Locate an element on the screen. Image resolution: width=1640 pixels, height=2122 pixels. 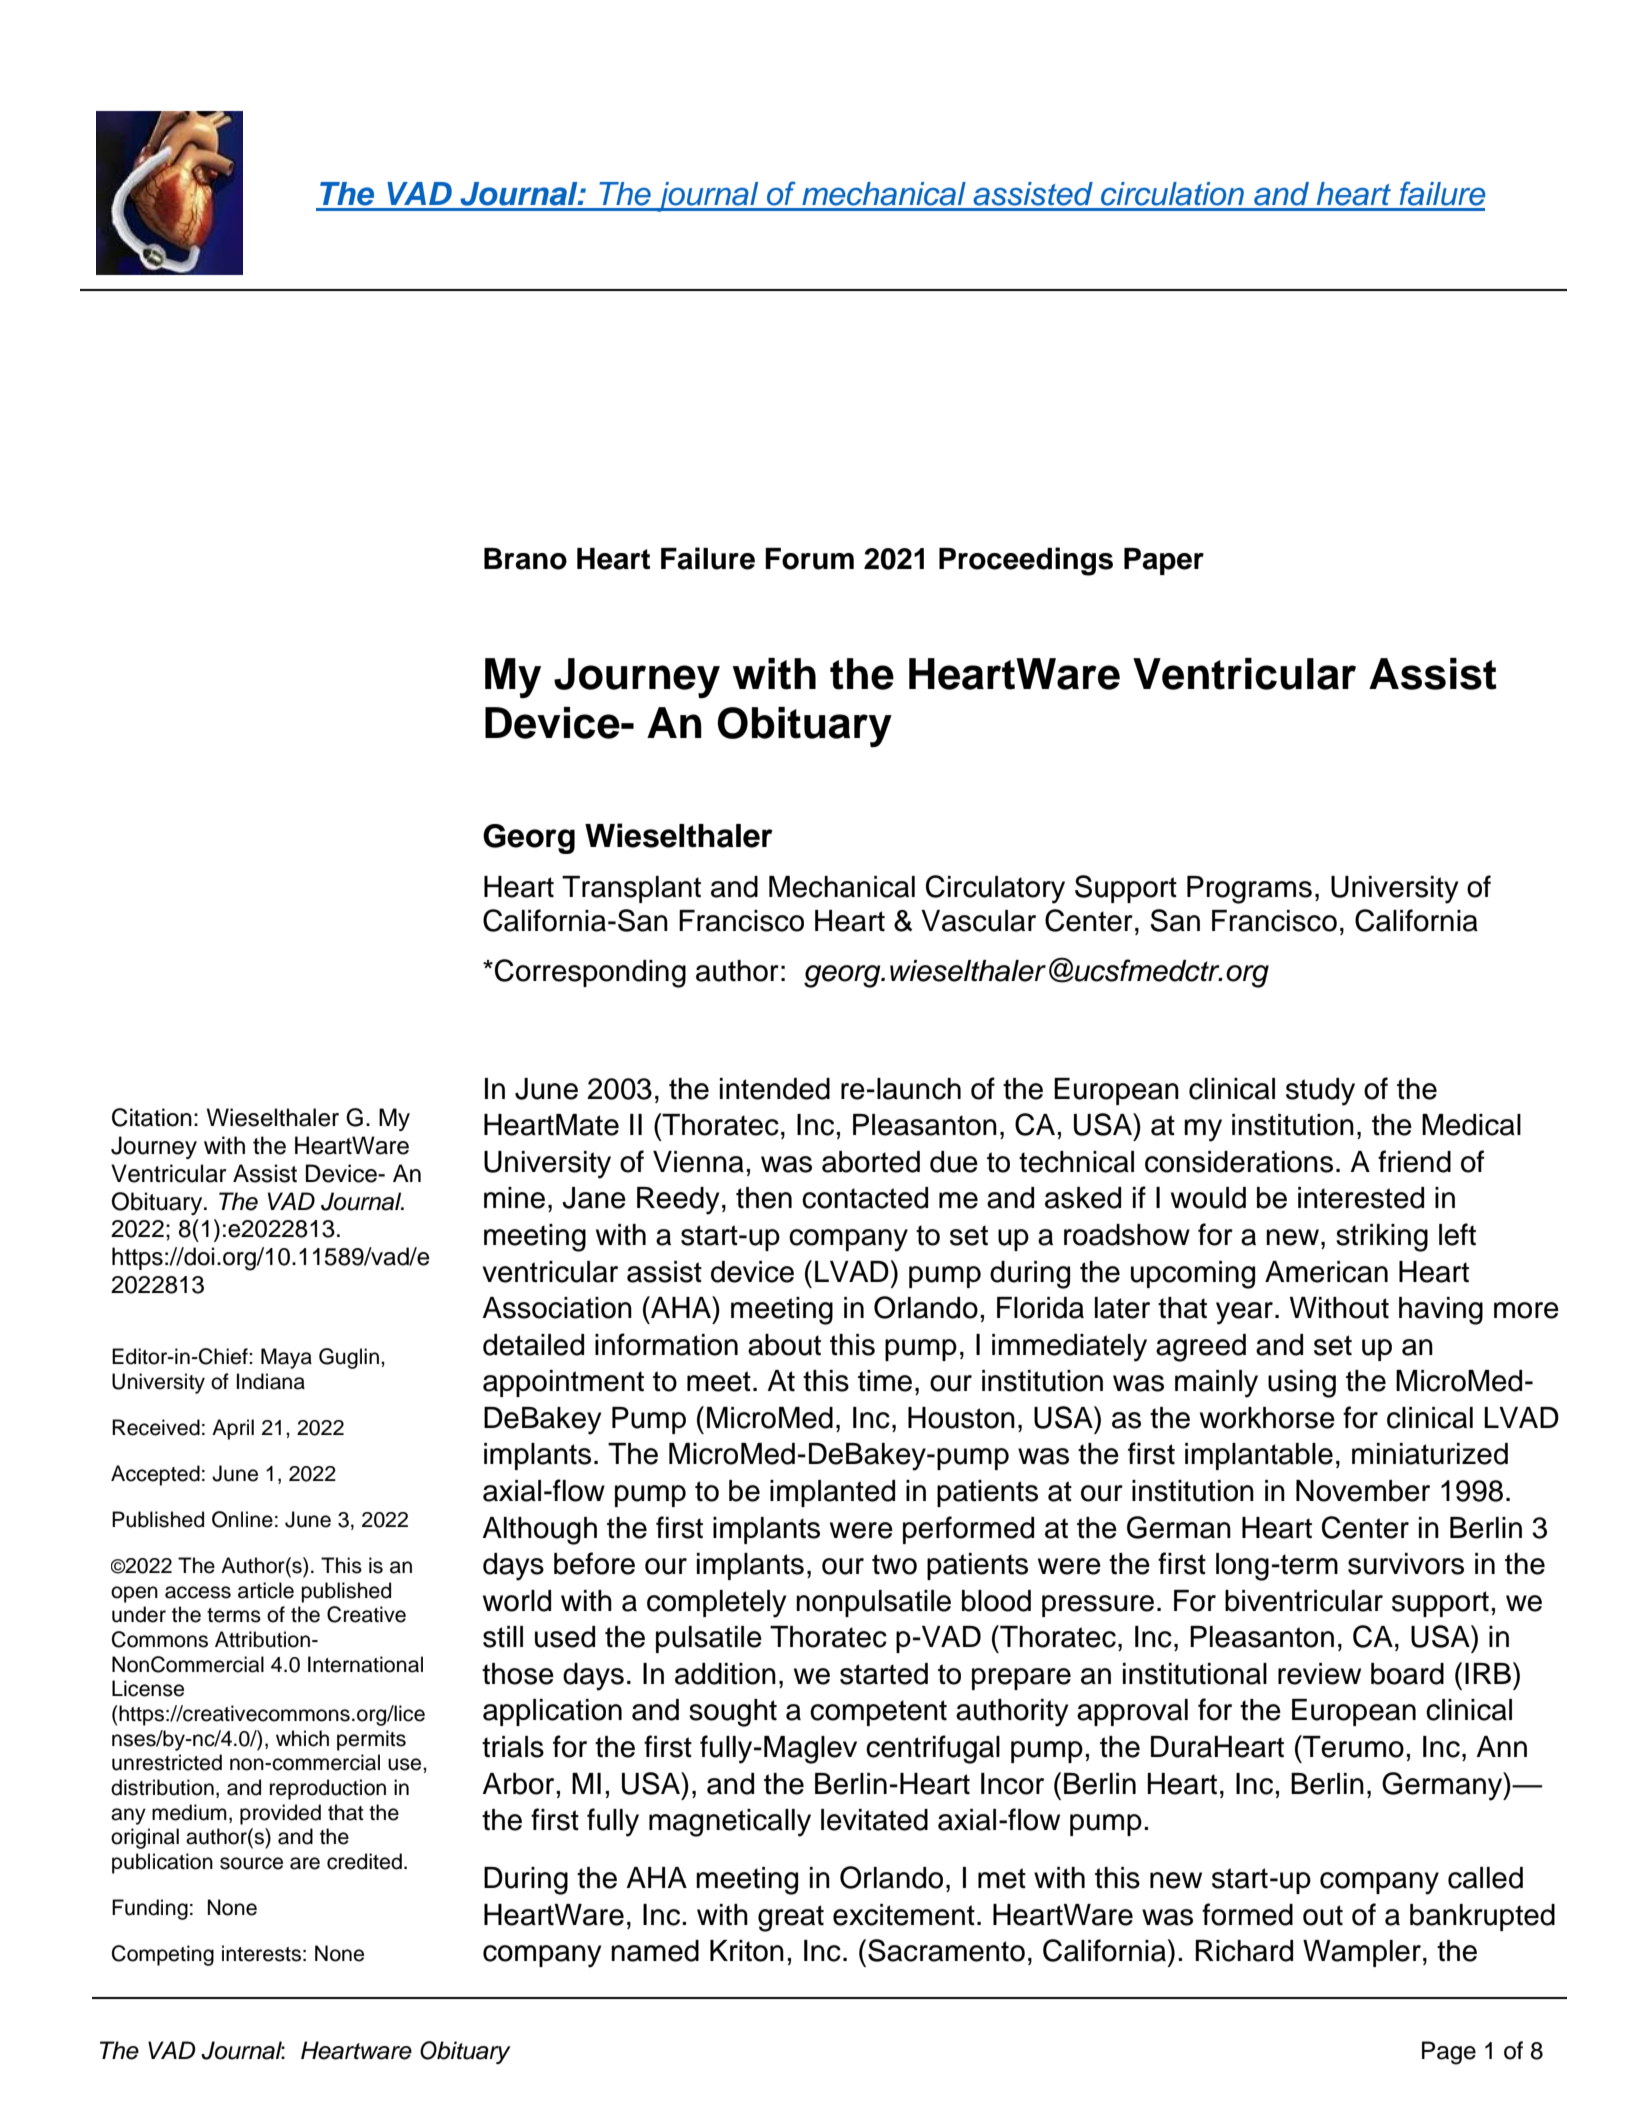
International is located at coordinates (365, 1664).
